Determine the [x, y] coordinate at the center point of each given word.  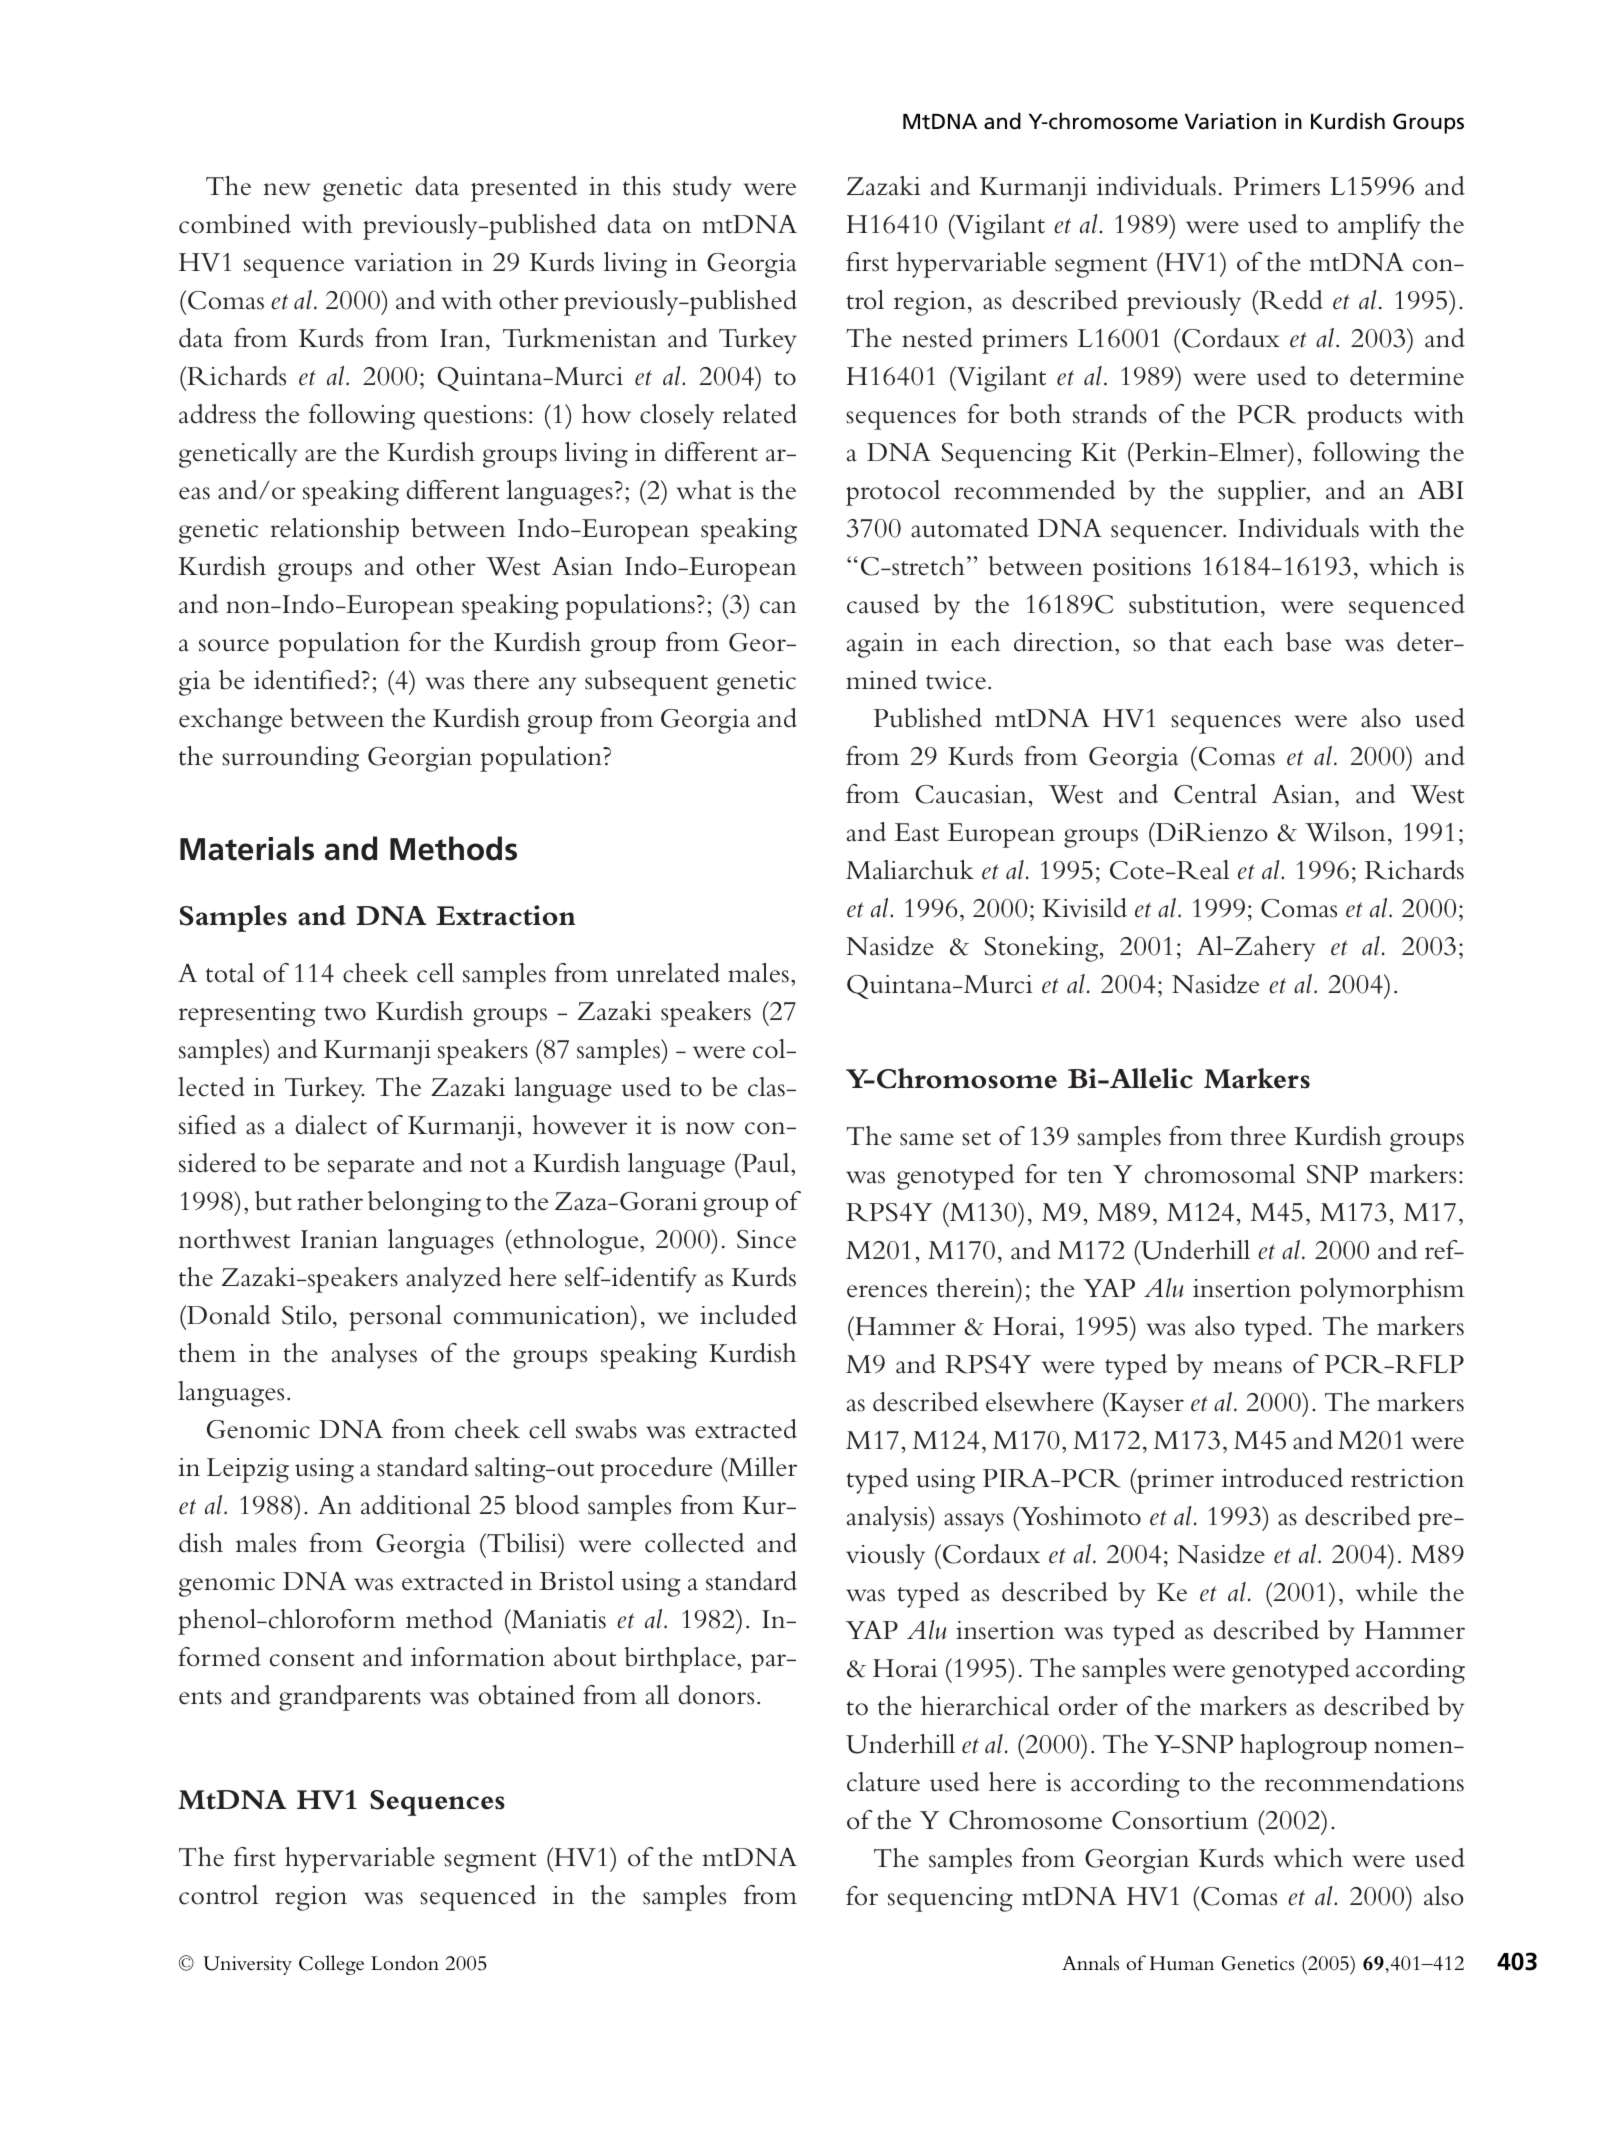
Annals [1090, 1963]
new [287, 189]
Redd [1290, 300]
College [331, 1965]
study [702, 189]
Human [1182, 1963]
